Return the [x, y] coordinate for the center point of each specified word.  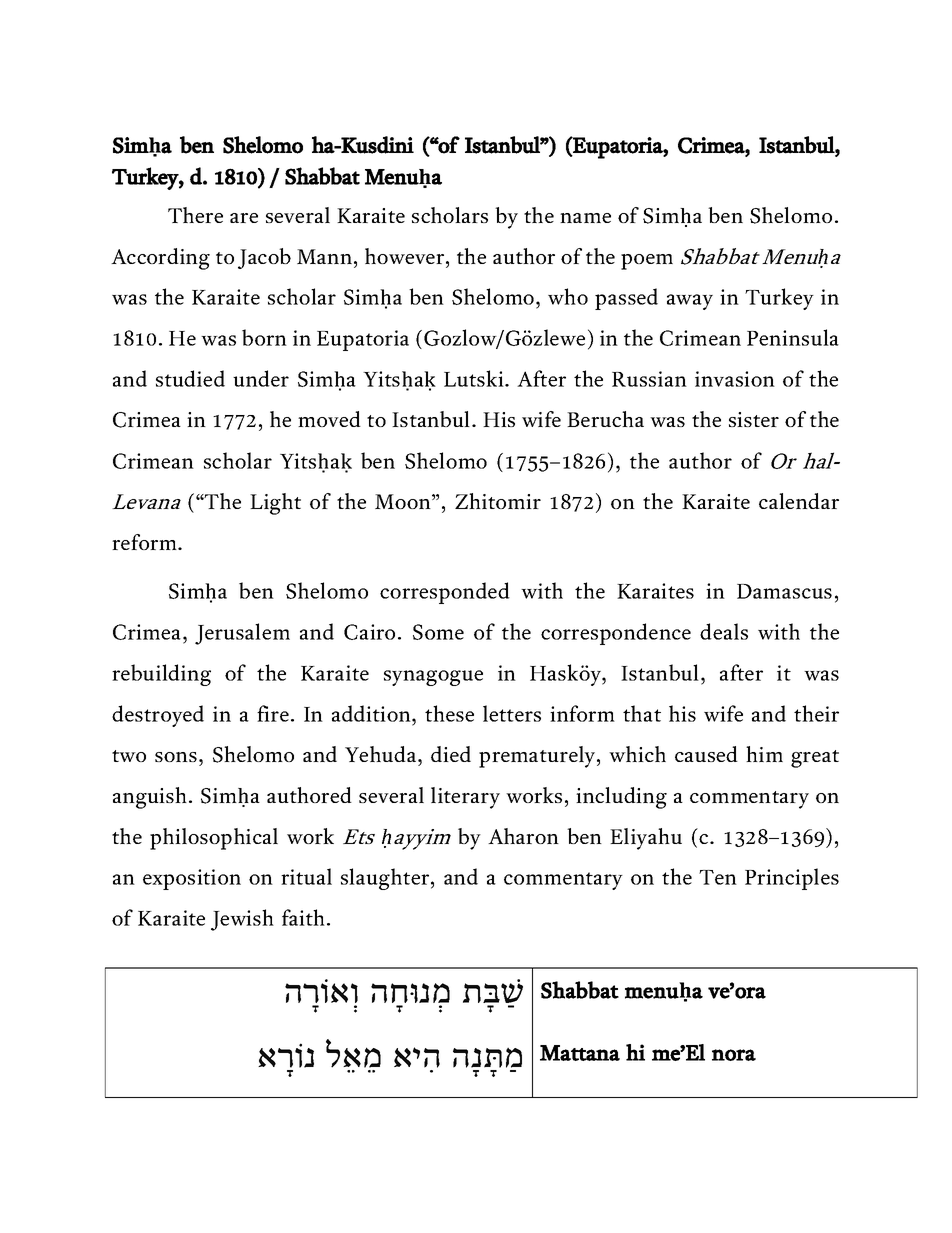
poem [647, 262]
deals [724, 631]
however [406, 256]
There [195, 215]
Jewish [242, 920]
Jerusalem [242, 634]
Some [438, 632]
